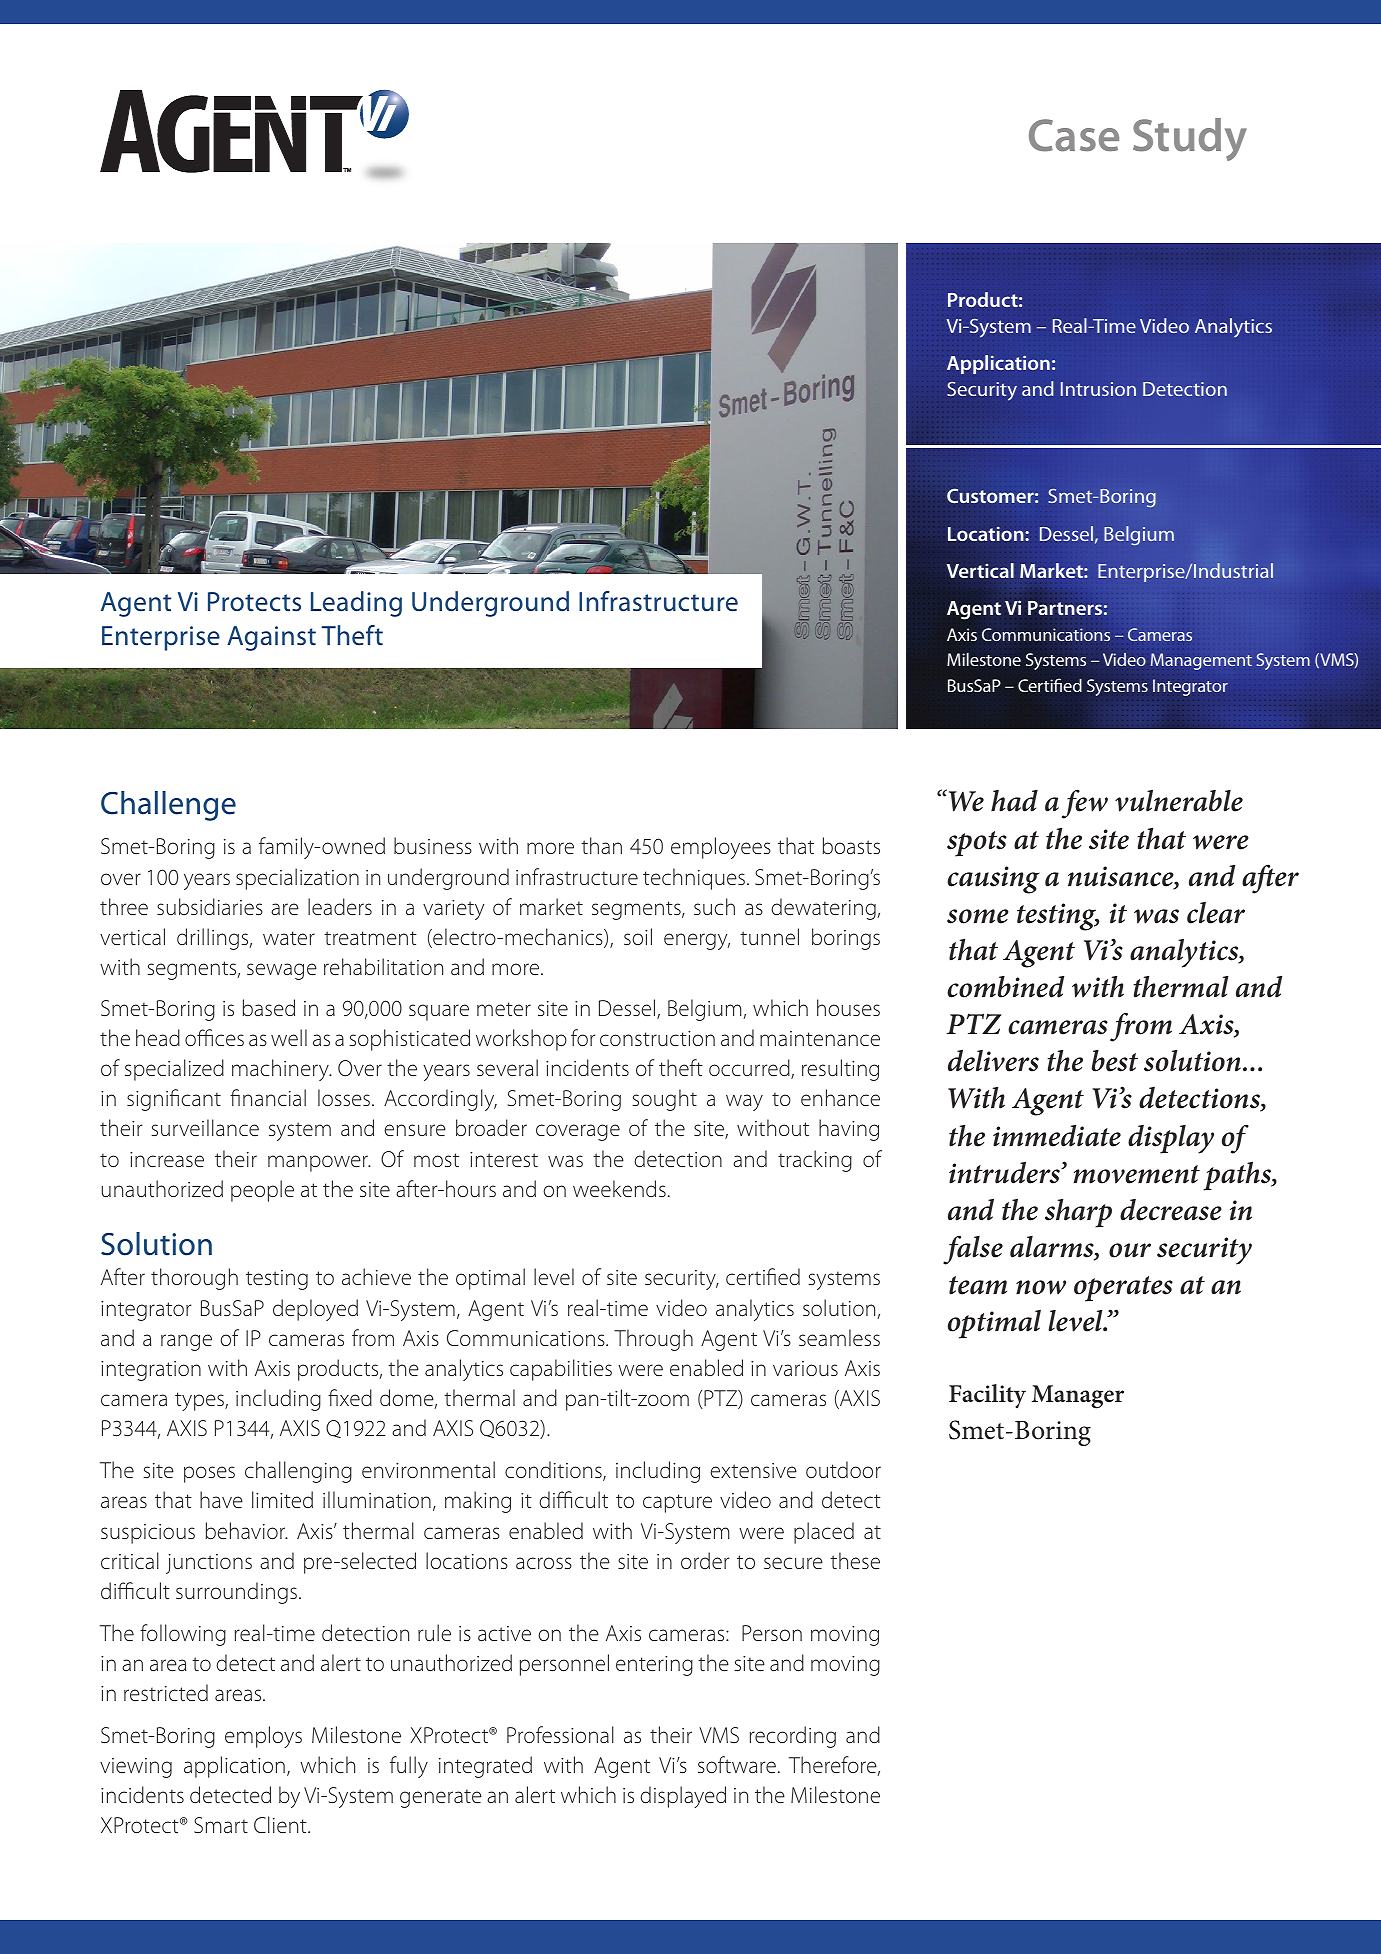 Image resolution: width=1381 pixels, height=1954 pixels. I want to click on Study, so click(1190, 139).
